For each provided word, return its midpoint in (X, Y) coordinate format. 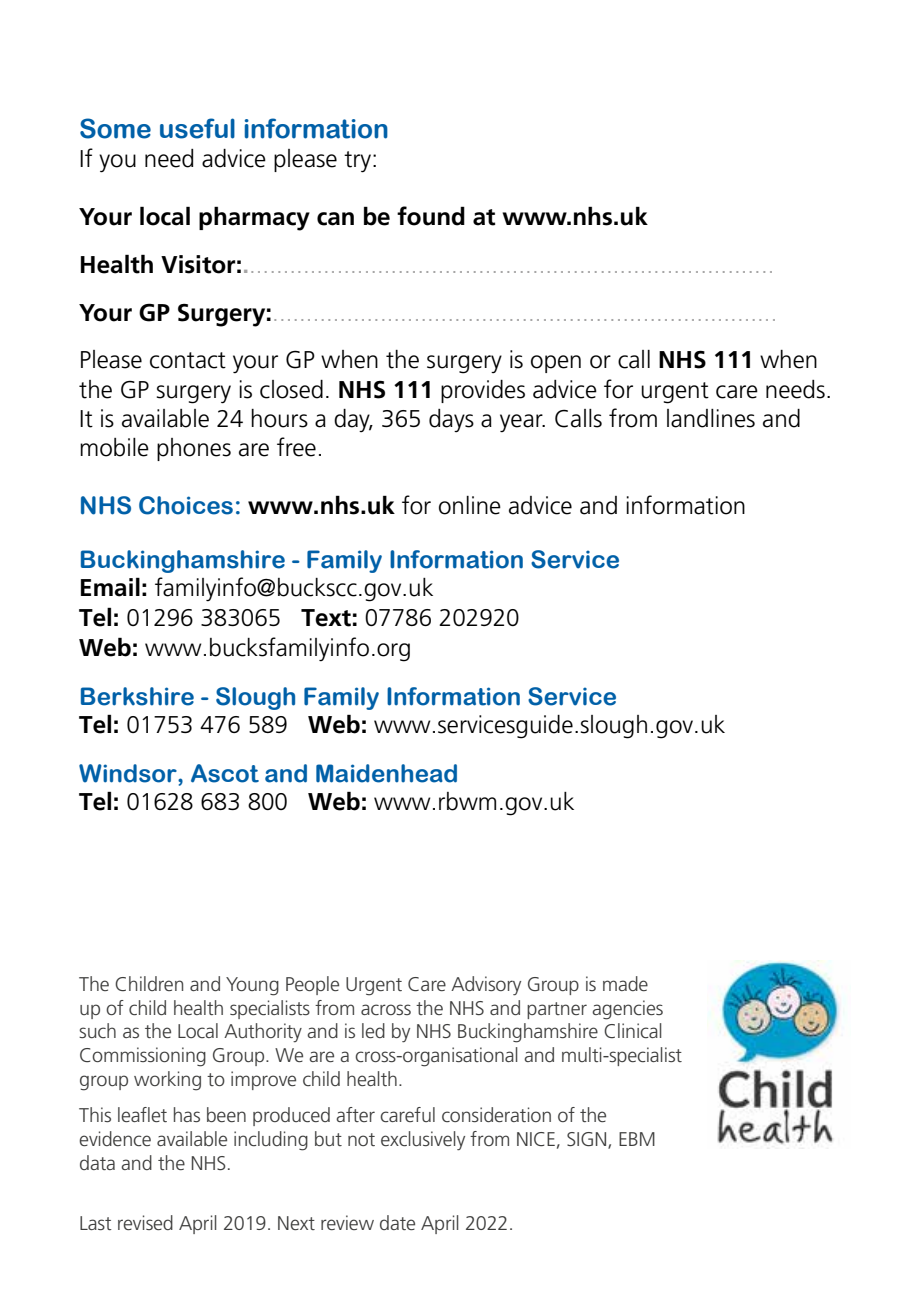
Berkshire (137, 696)
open (556, 364)
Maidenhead (386, 773)
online (470, 505)
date (397, 1222)
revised (145, 1222)
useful (197, 128)
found (431, 216)
